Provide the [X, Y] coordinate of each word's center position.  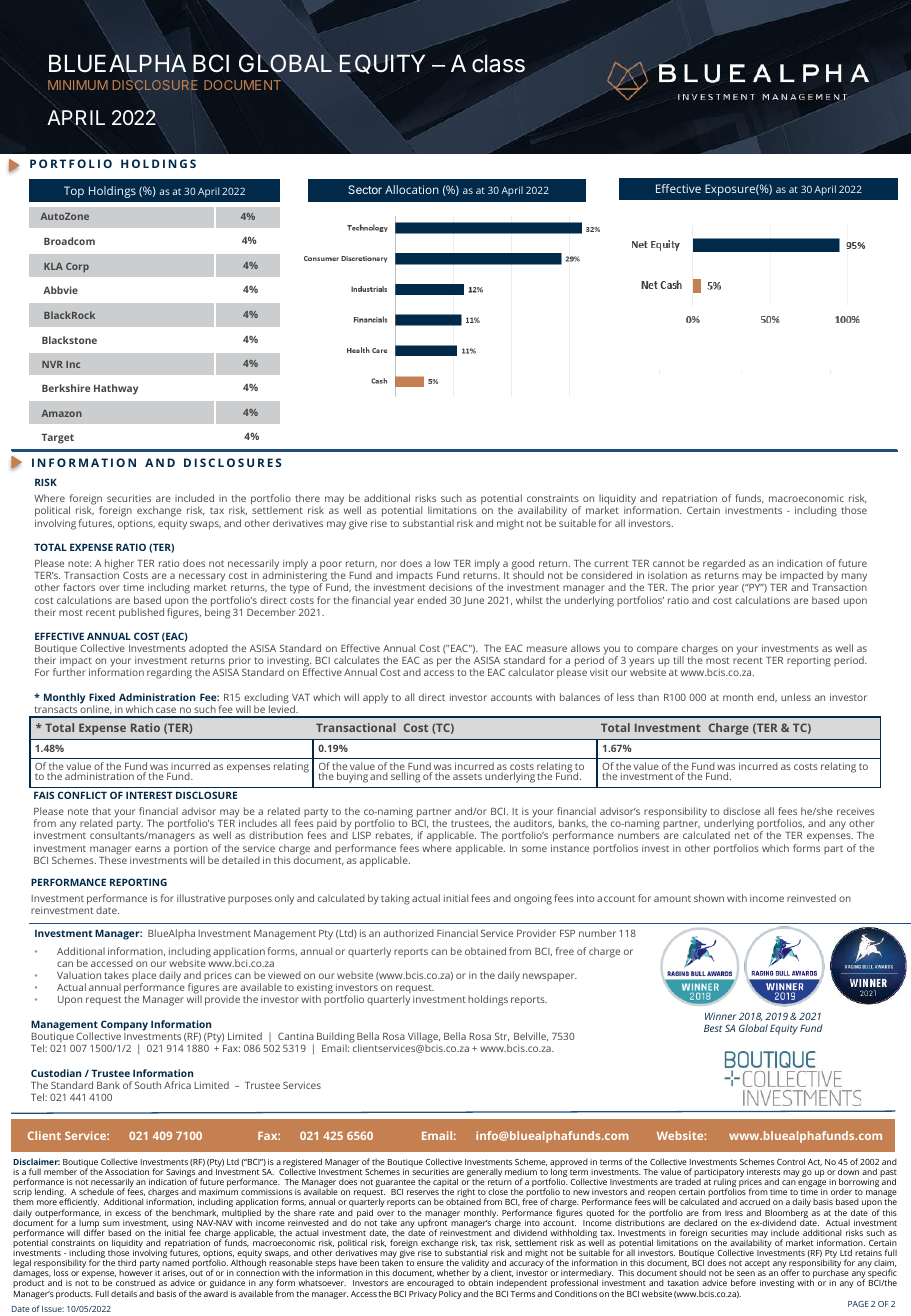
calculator [531, 672]
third [127, 1262]
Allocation [412, 189]
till [678, 660]
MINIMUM [78, 85]
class [498, 63]
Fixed [102, 697]
